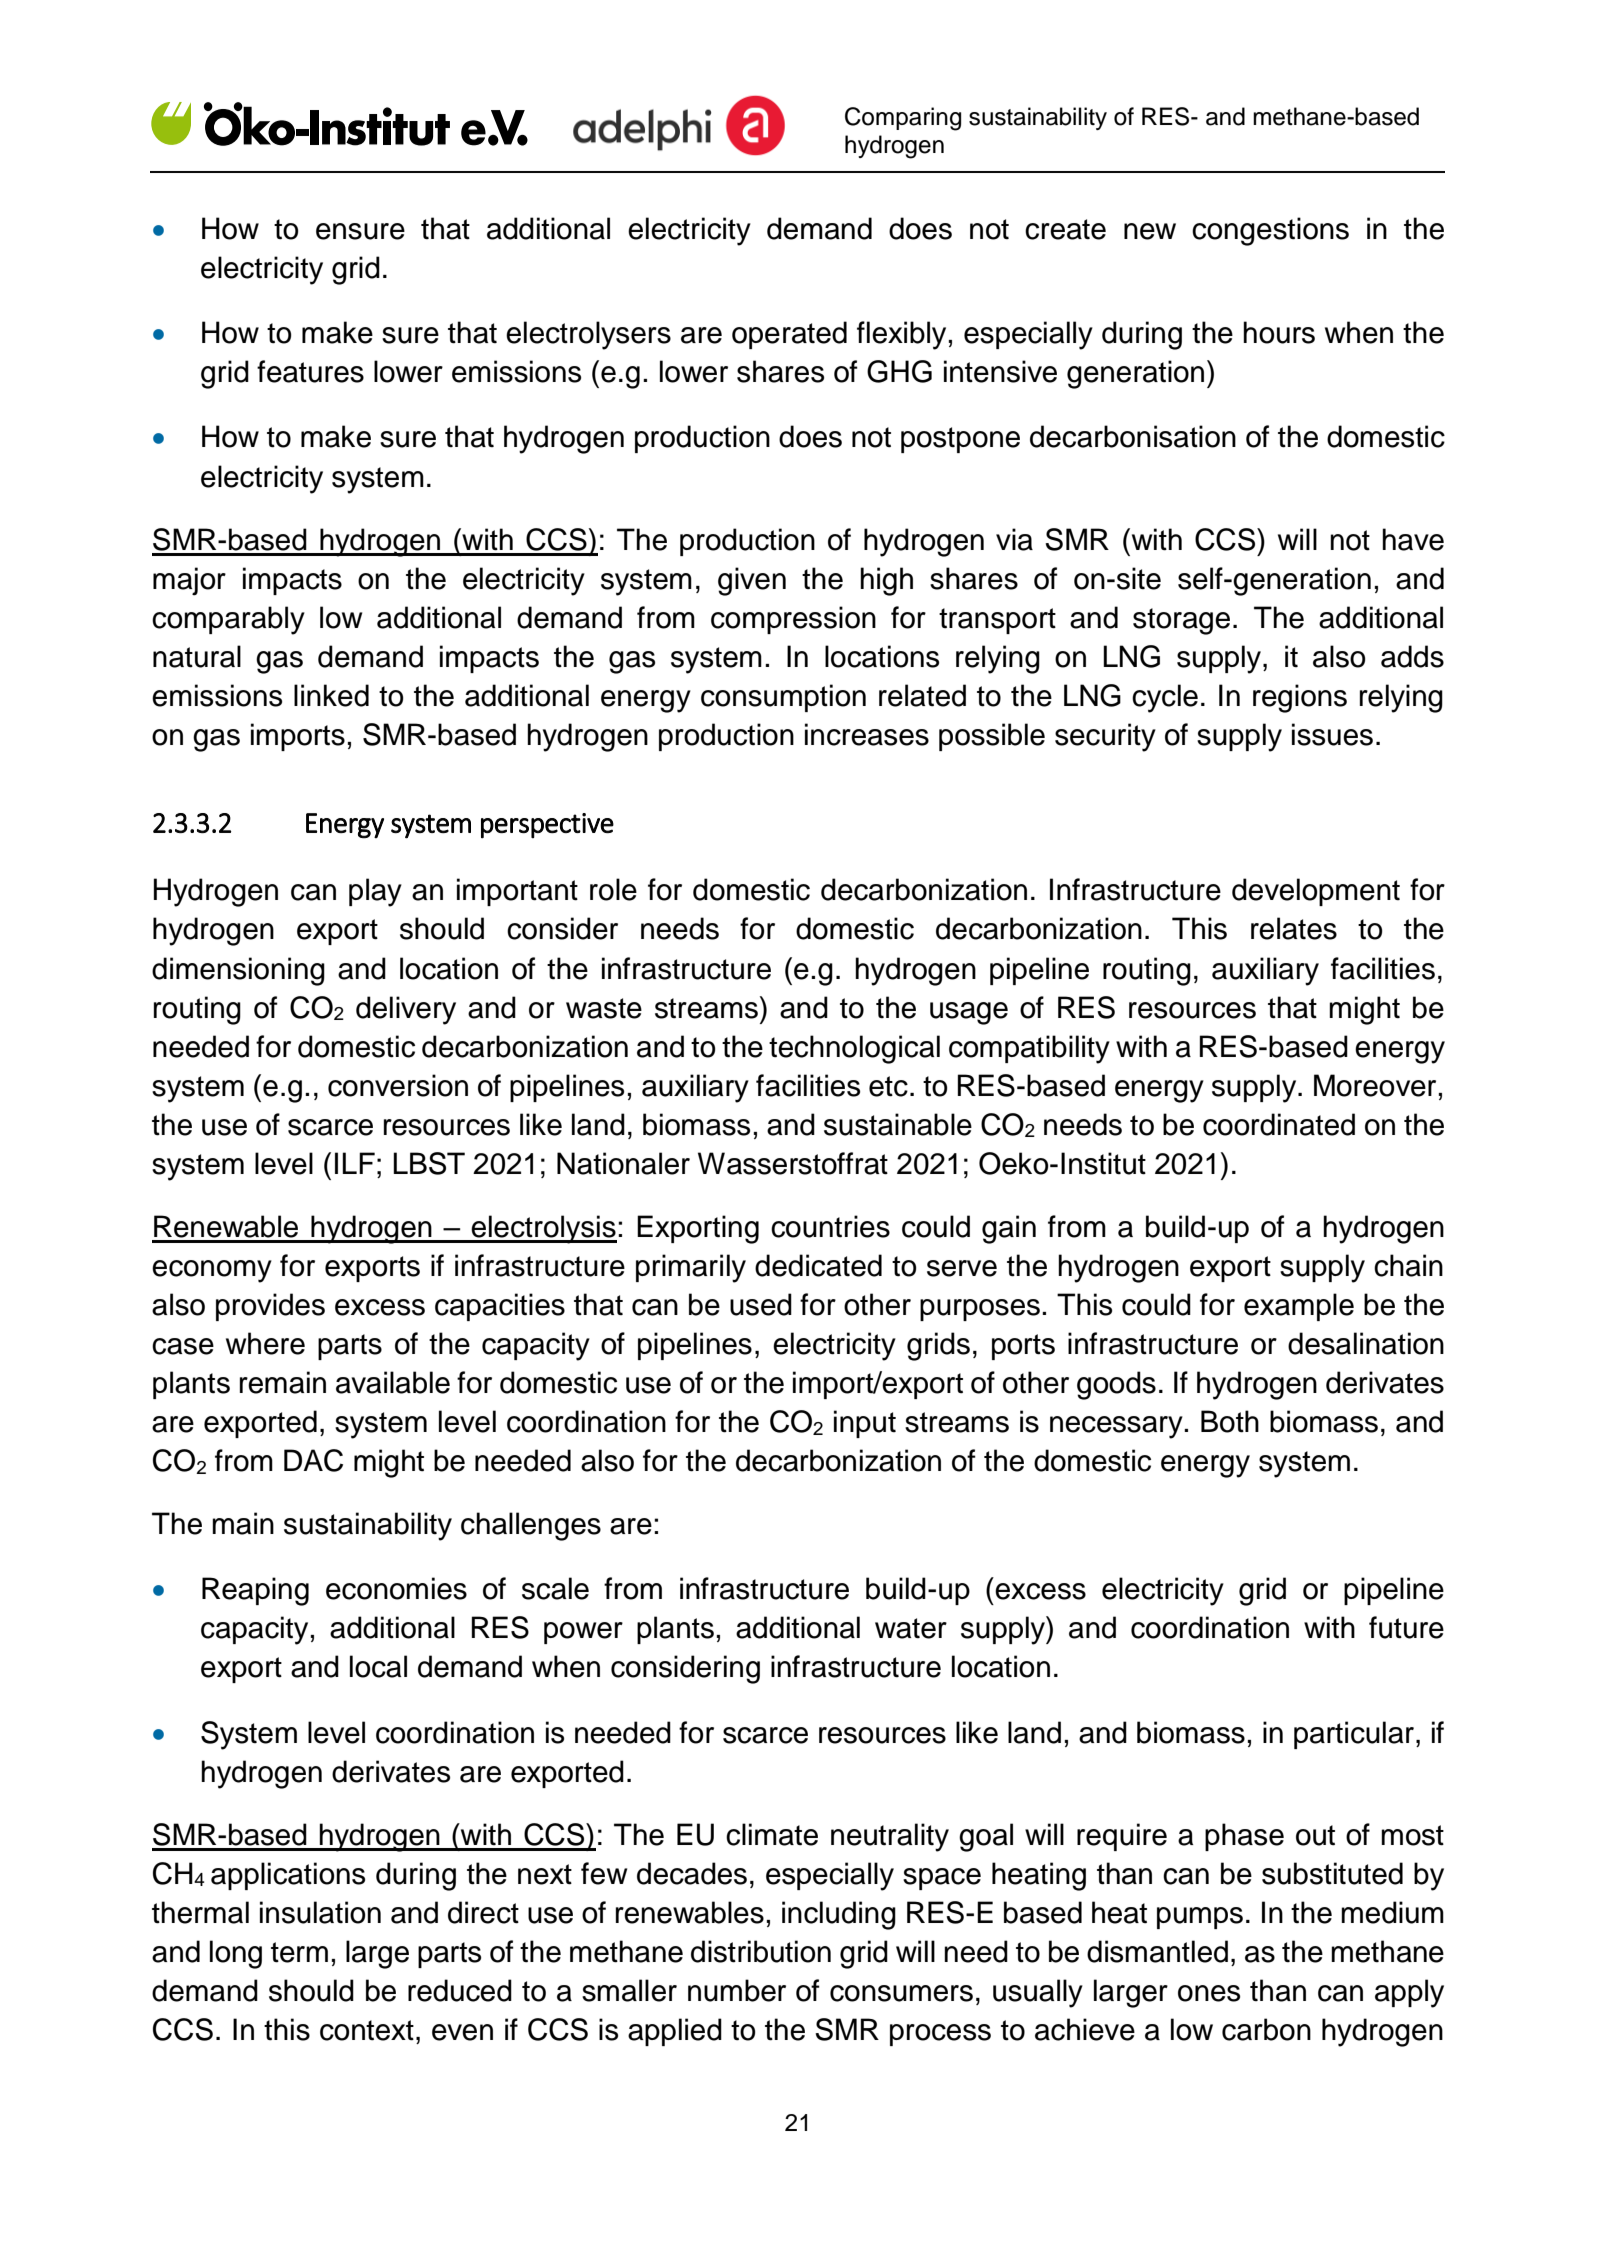 The width and height of the screenshot is (1597, 2259). Describe the element at coordinates (854, 1049) in the screenshot. I see `technological` at that location.
